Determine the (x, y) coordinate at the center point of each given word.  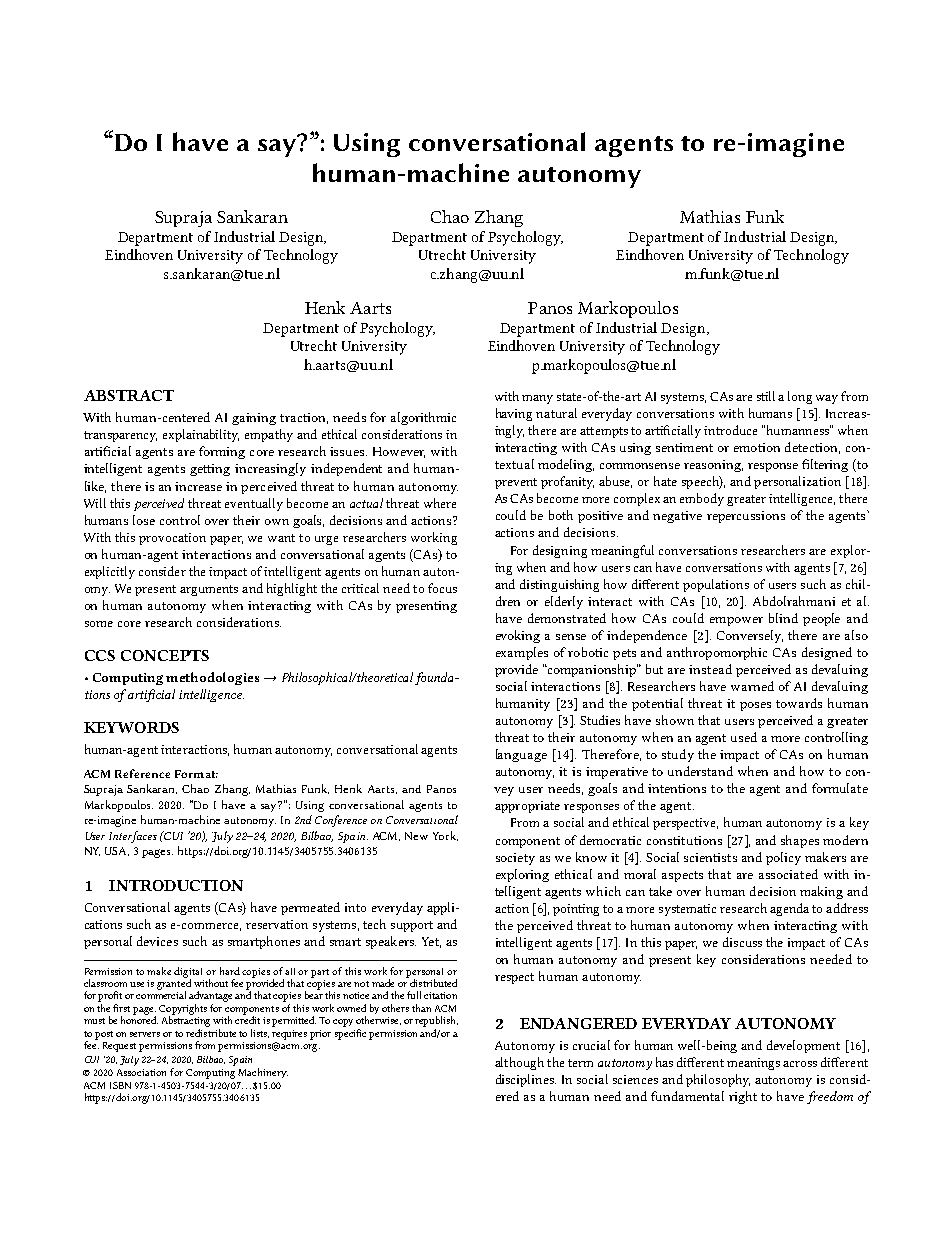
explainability (201, 435)
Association (141, 1072)
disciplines (526, 1080)
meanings (753, 1064)
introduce (730, 430)
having (514, 414)
